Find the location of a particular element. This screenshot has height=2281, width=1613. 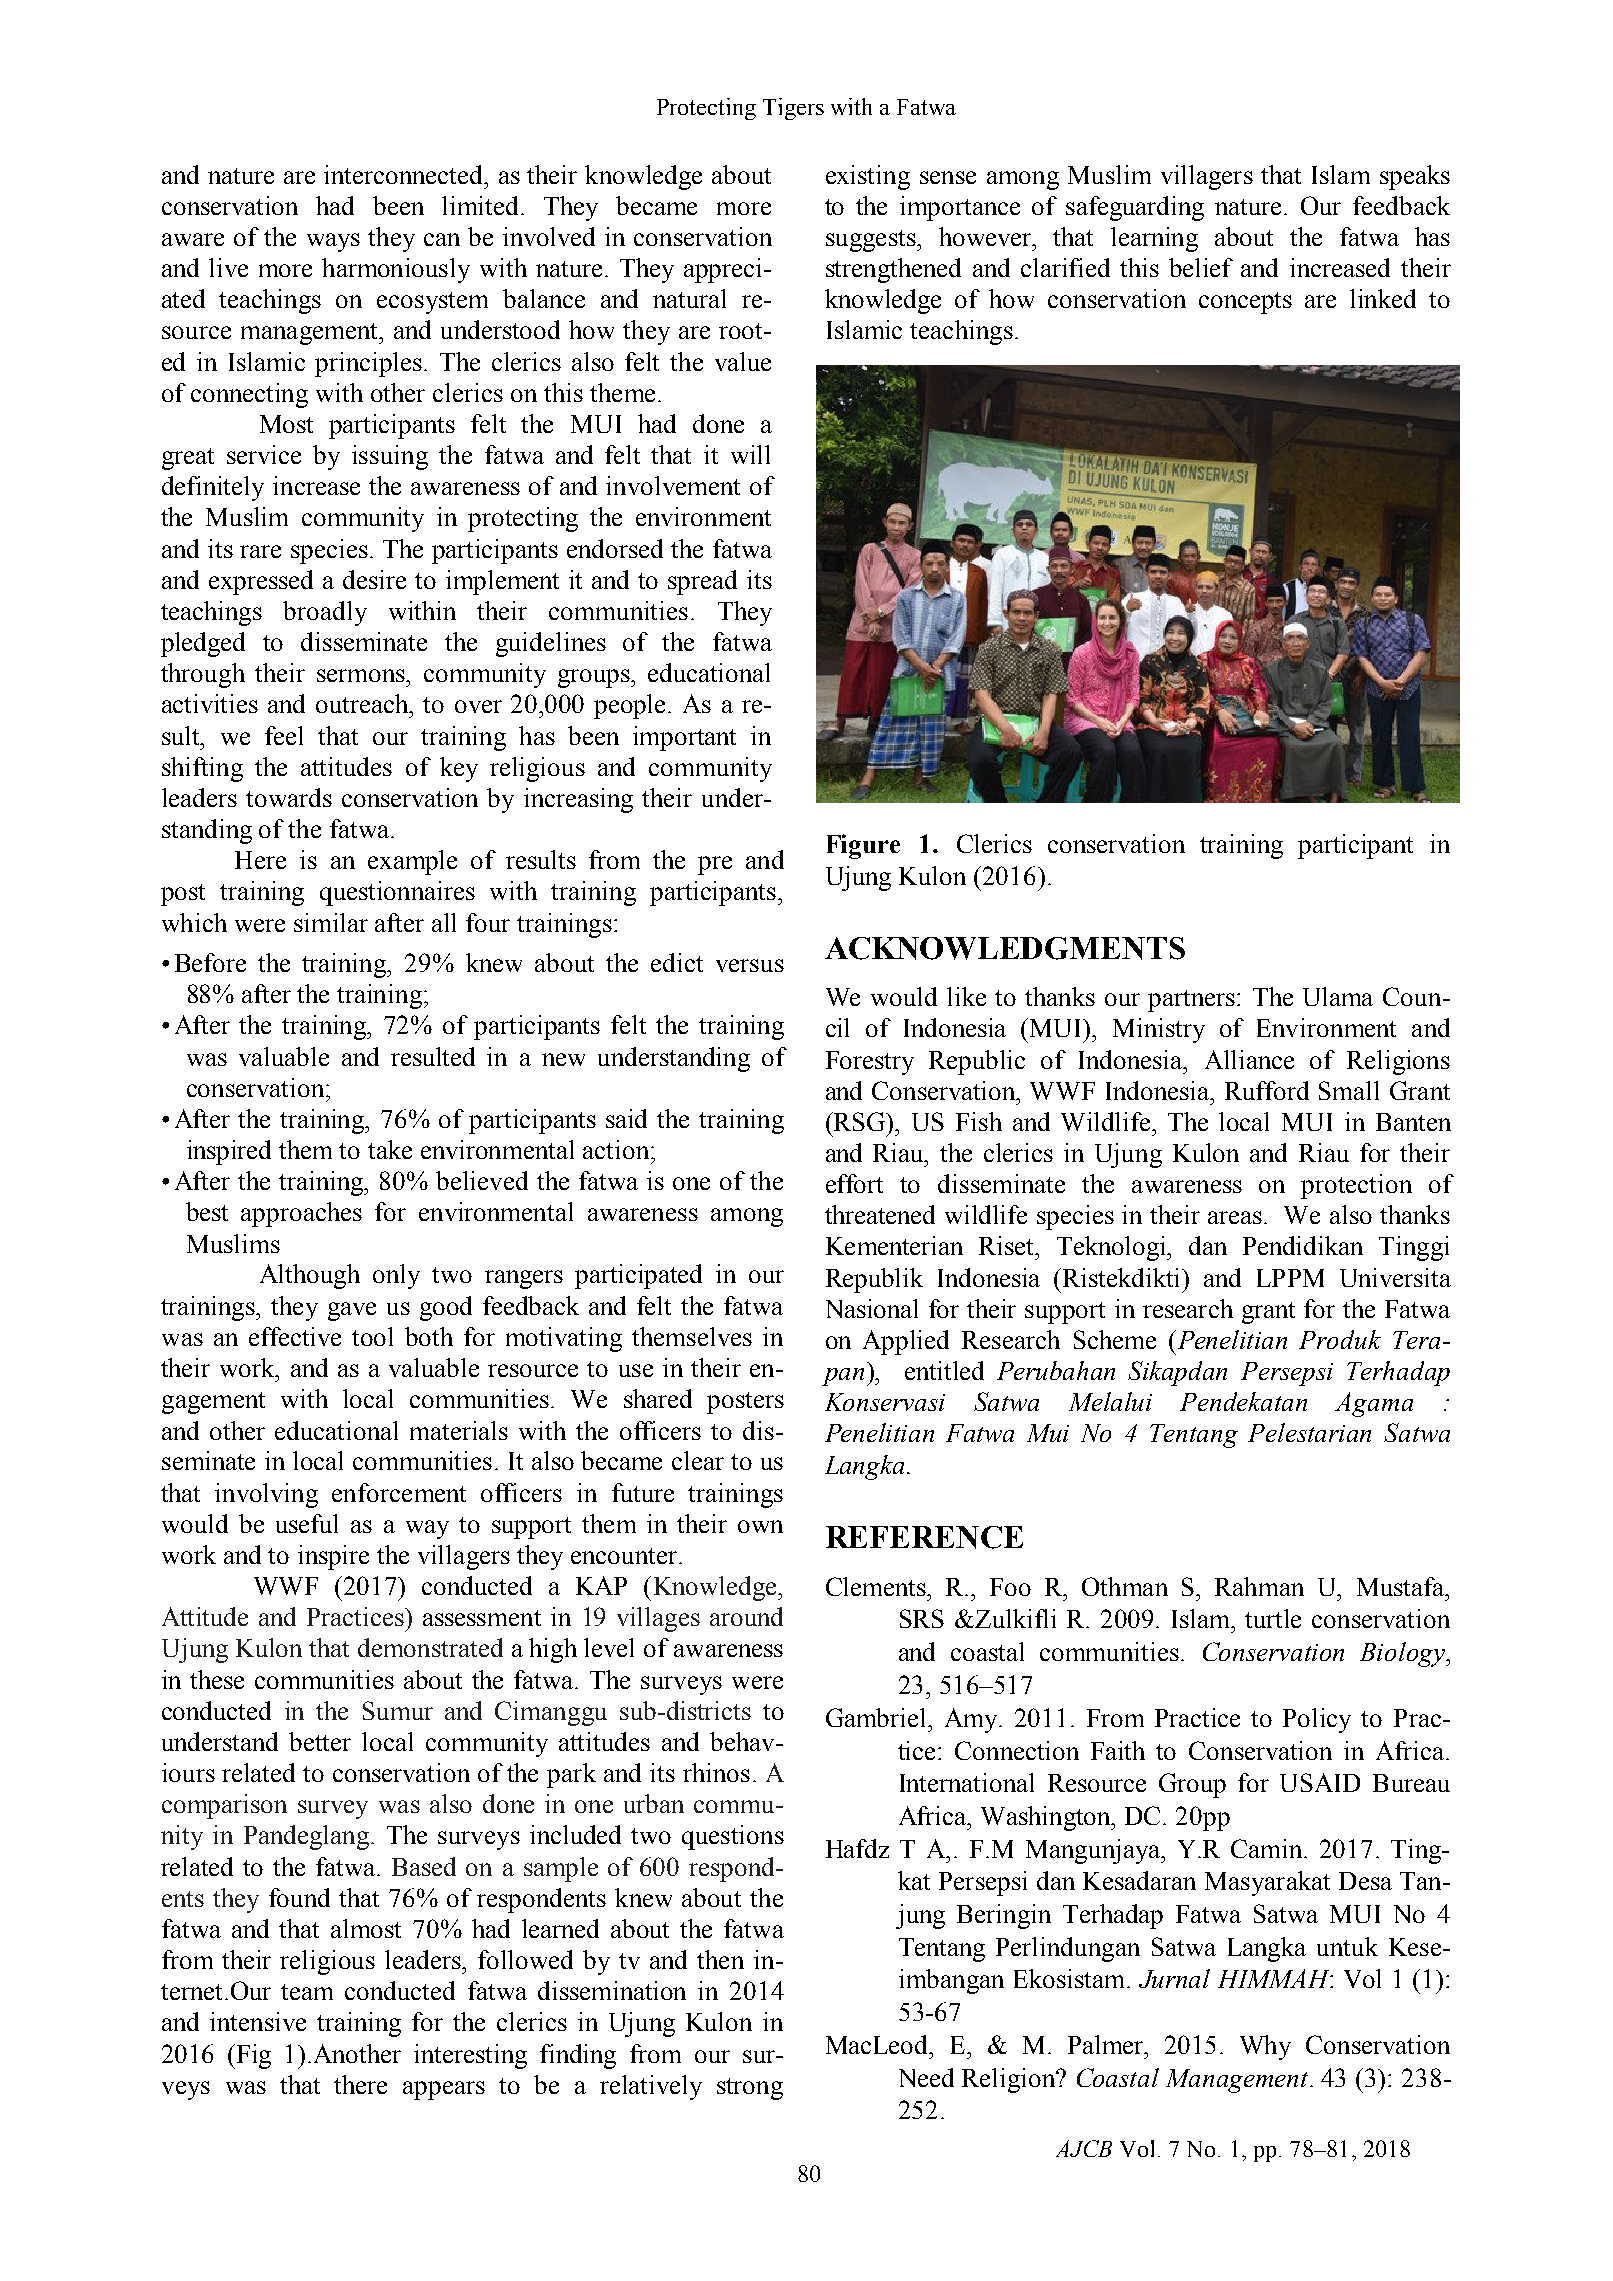

strong is located at coordinates (750, 2089).
